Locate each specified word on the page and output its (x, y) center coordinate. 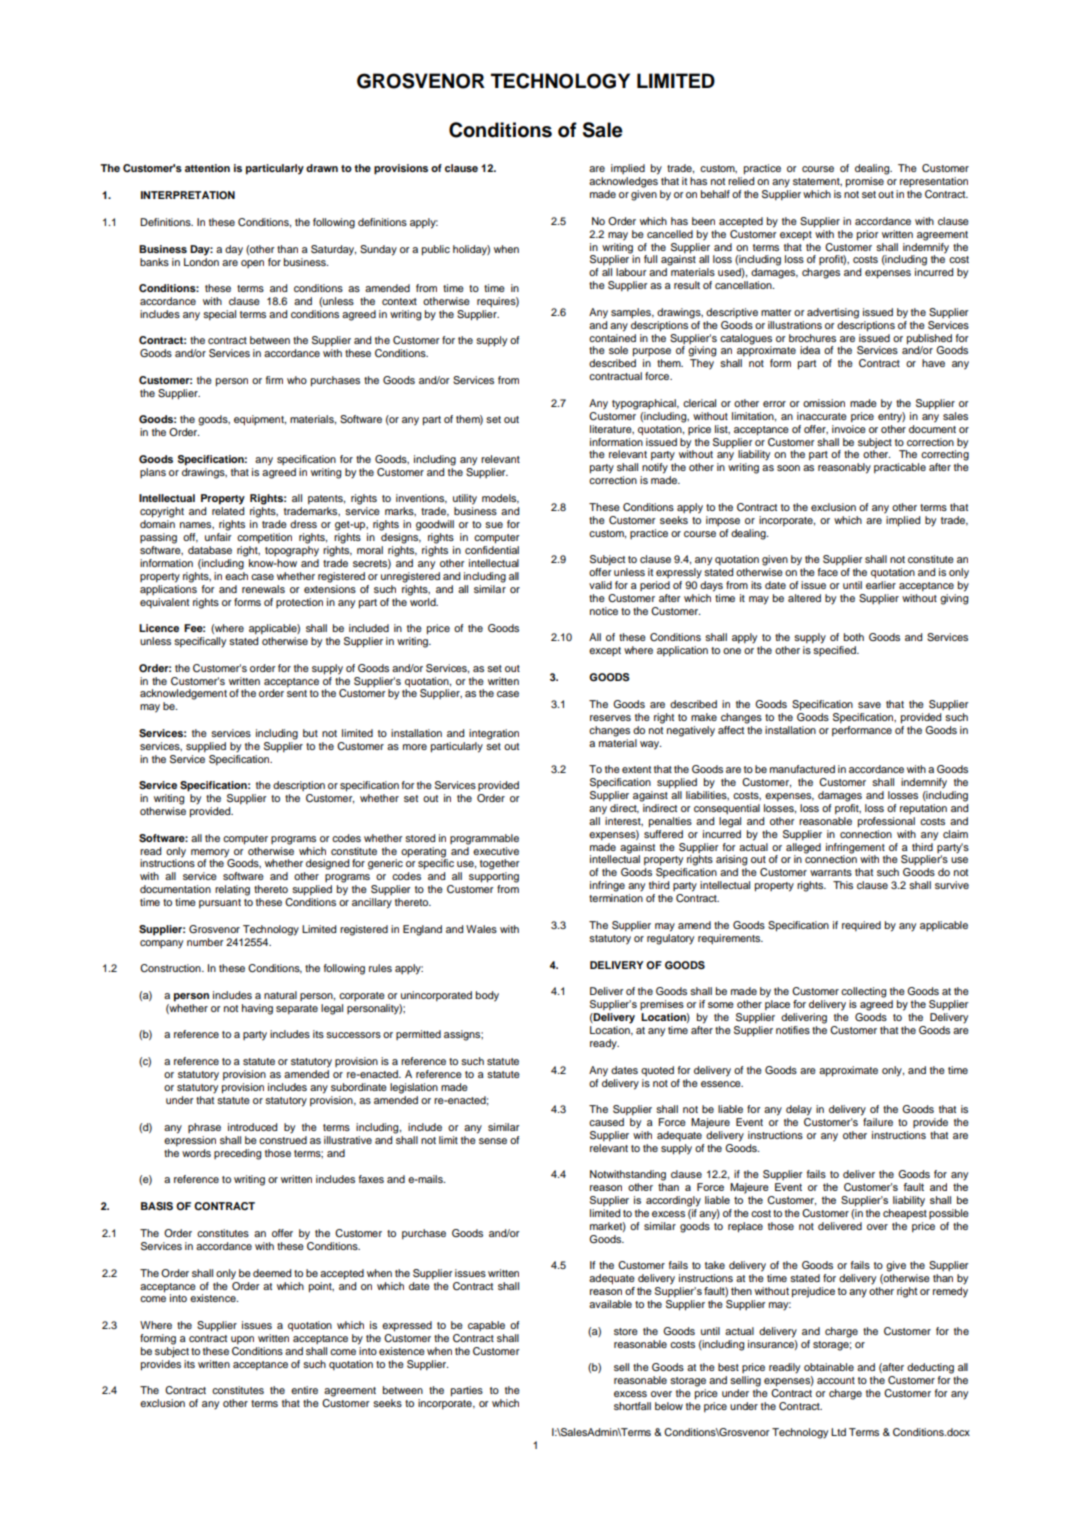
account (836, 1380)
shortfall (632, 1406)
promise (865, 182)
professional (886, 822)
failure (878, 1122)
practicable (900, 468)
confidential (492, 550)
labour (631, 272)
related (228, 511)
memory (210, 853)
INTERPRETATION (188, 195)
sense (493, 1141)
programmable (484, 839)
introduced (252, 1127)
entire (304, 1390)
